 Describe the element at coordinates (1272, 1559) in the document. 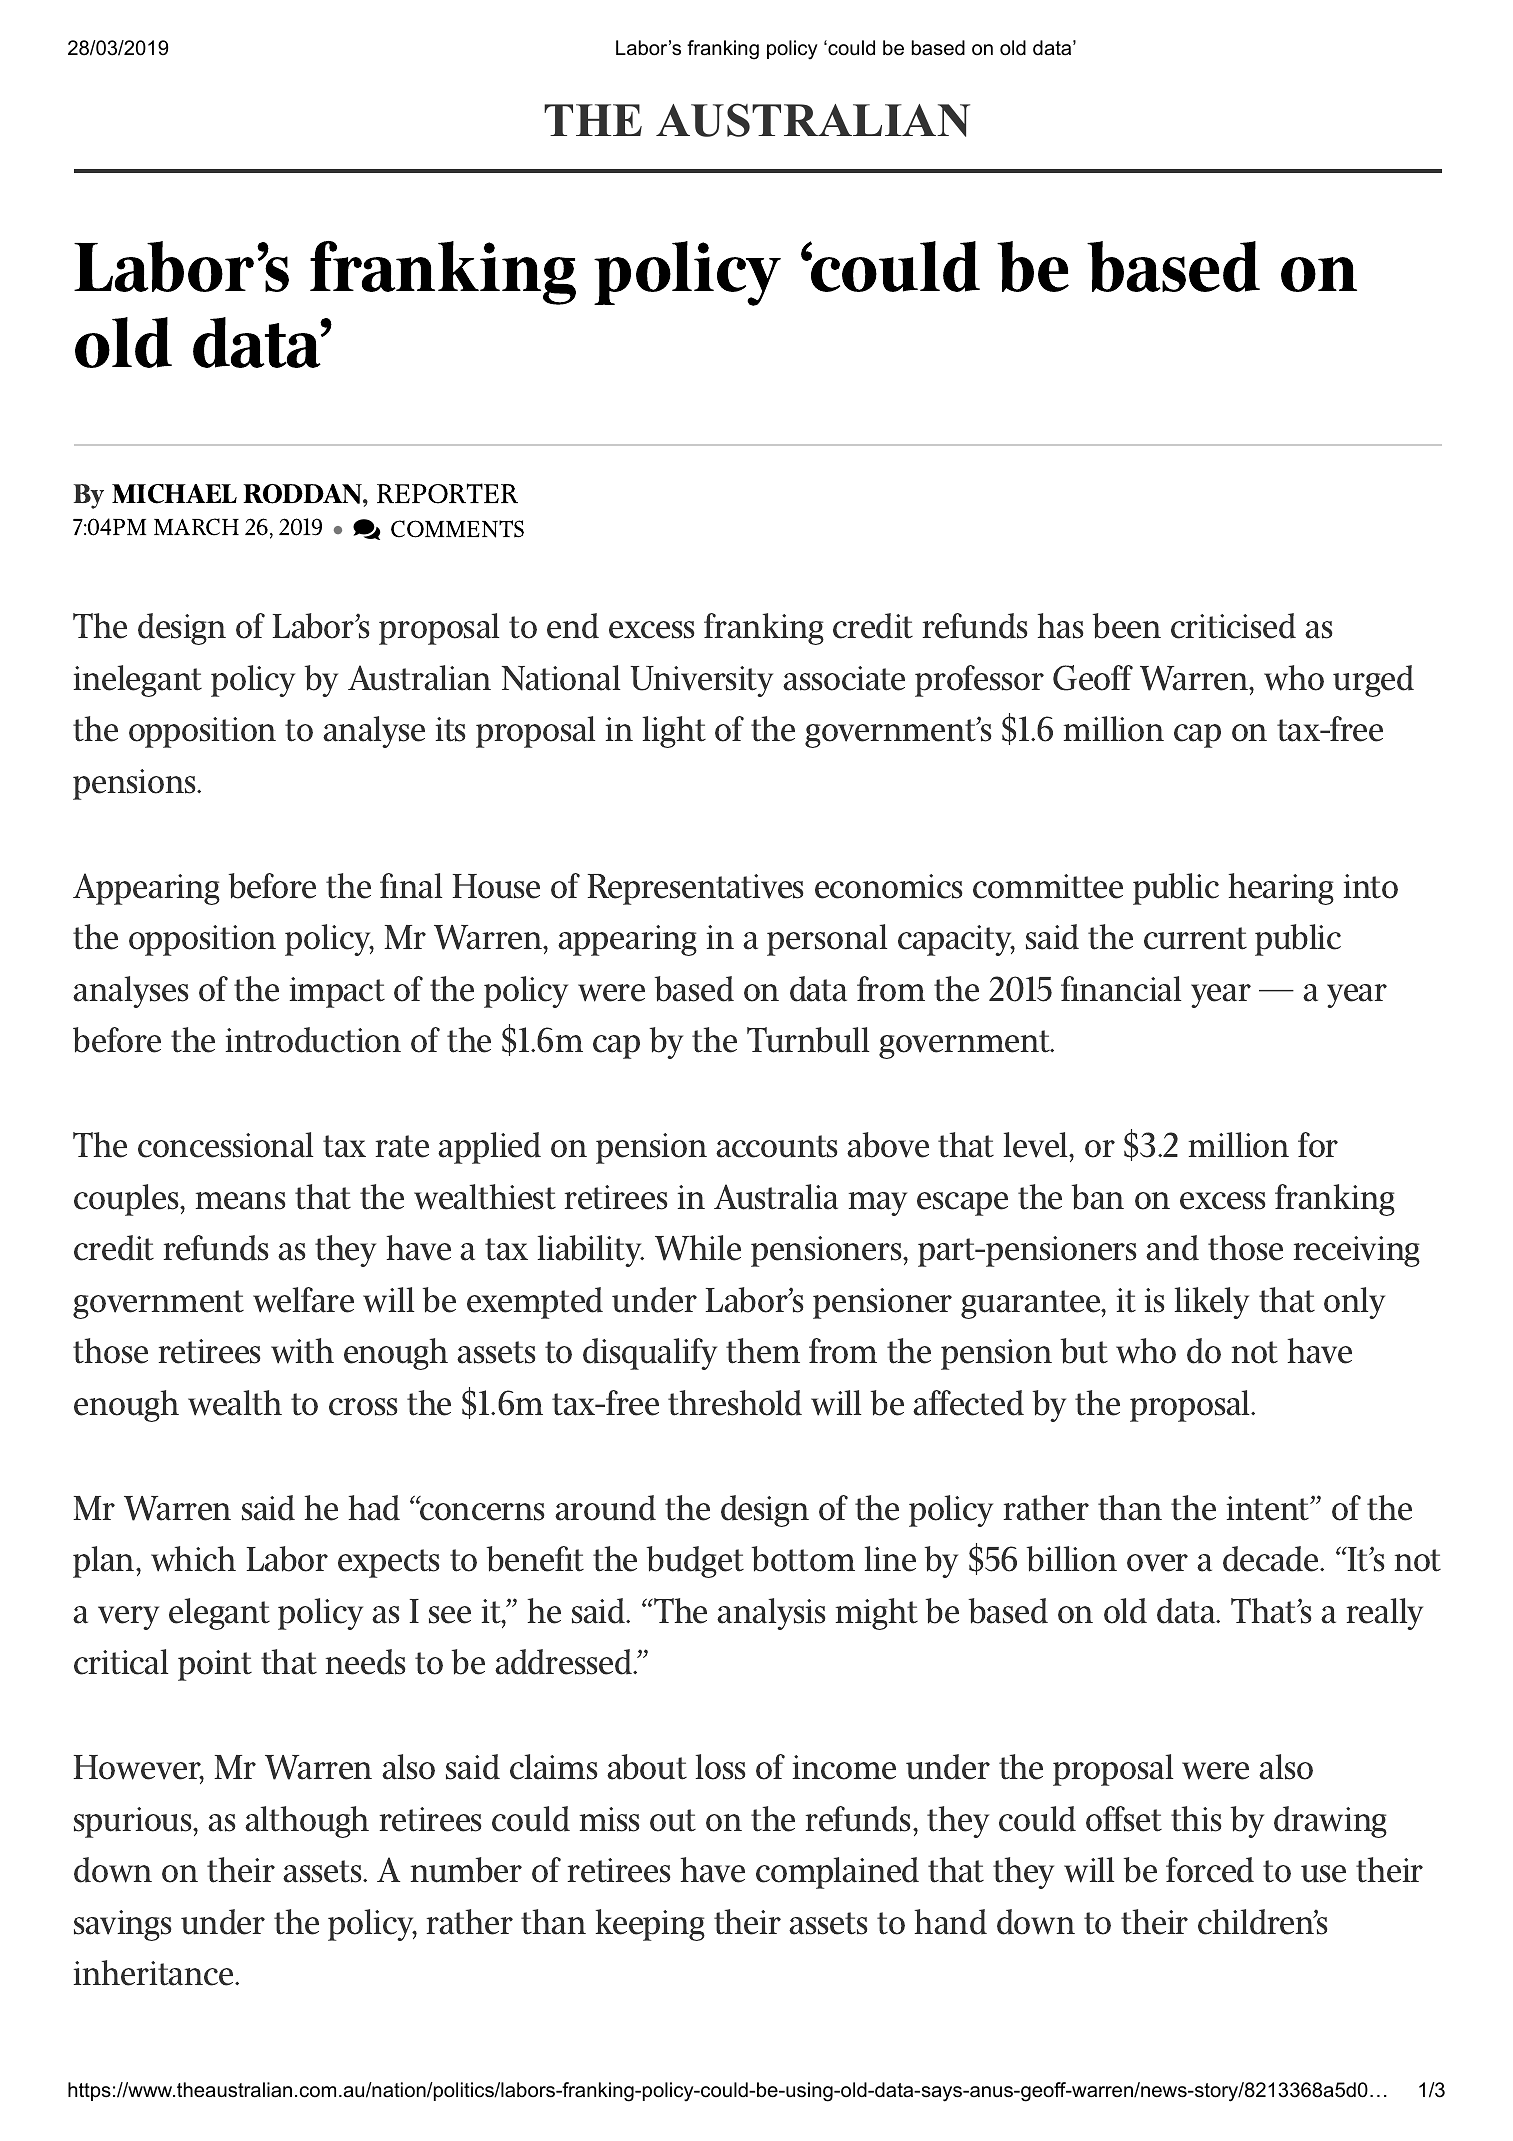

I see `decade` at that location.
